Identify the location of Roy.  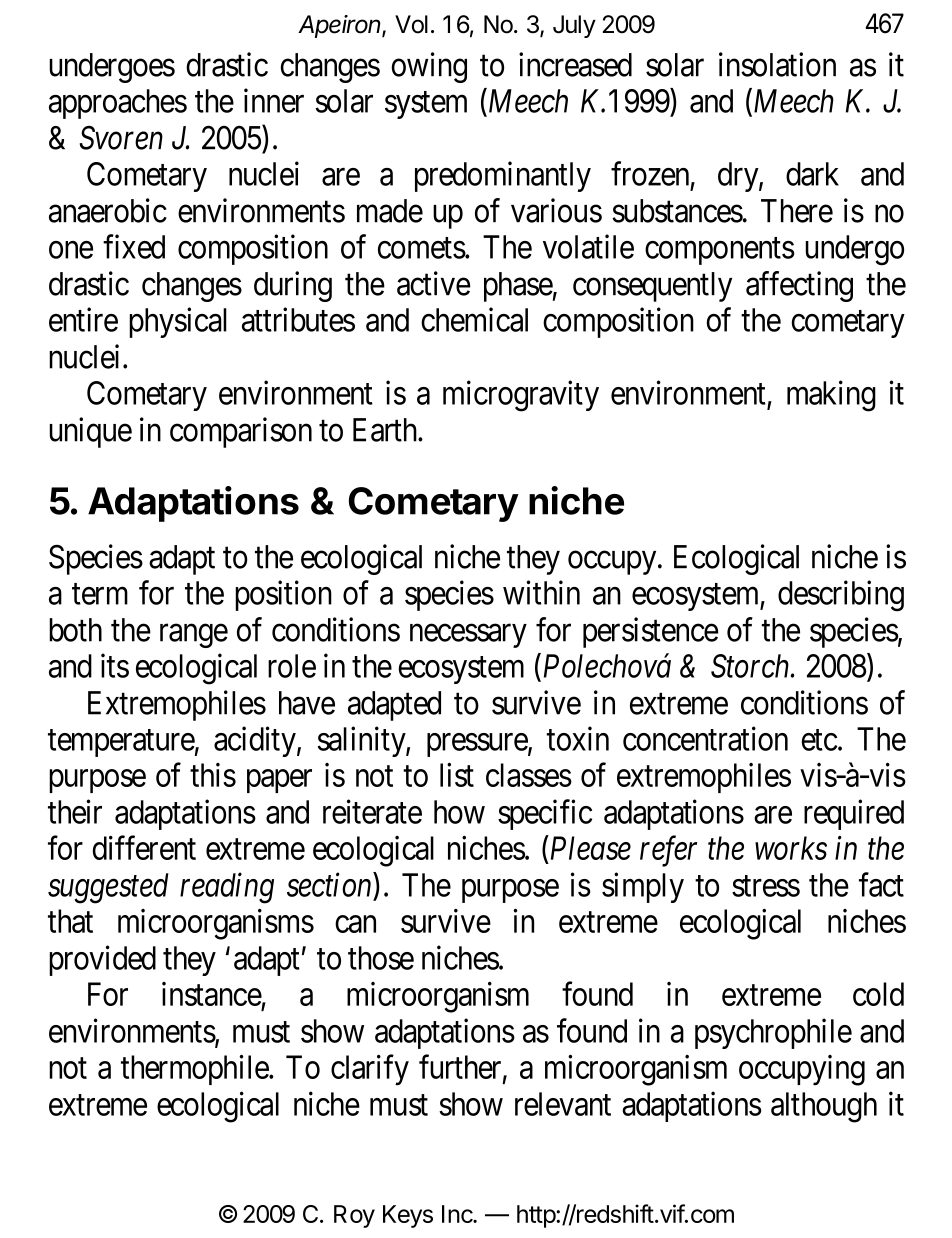
(354, 1216).
